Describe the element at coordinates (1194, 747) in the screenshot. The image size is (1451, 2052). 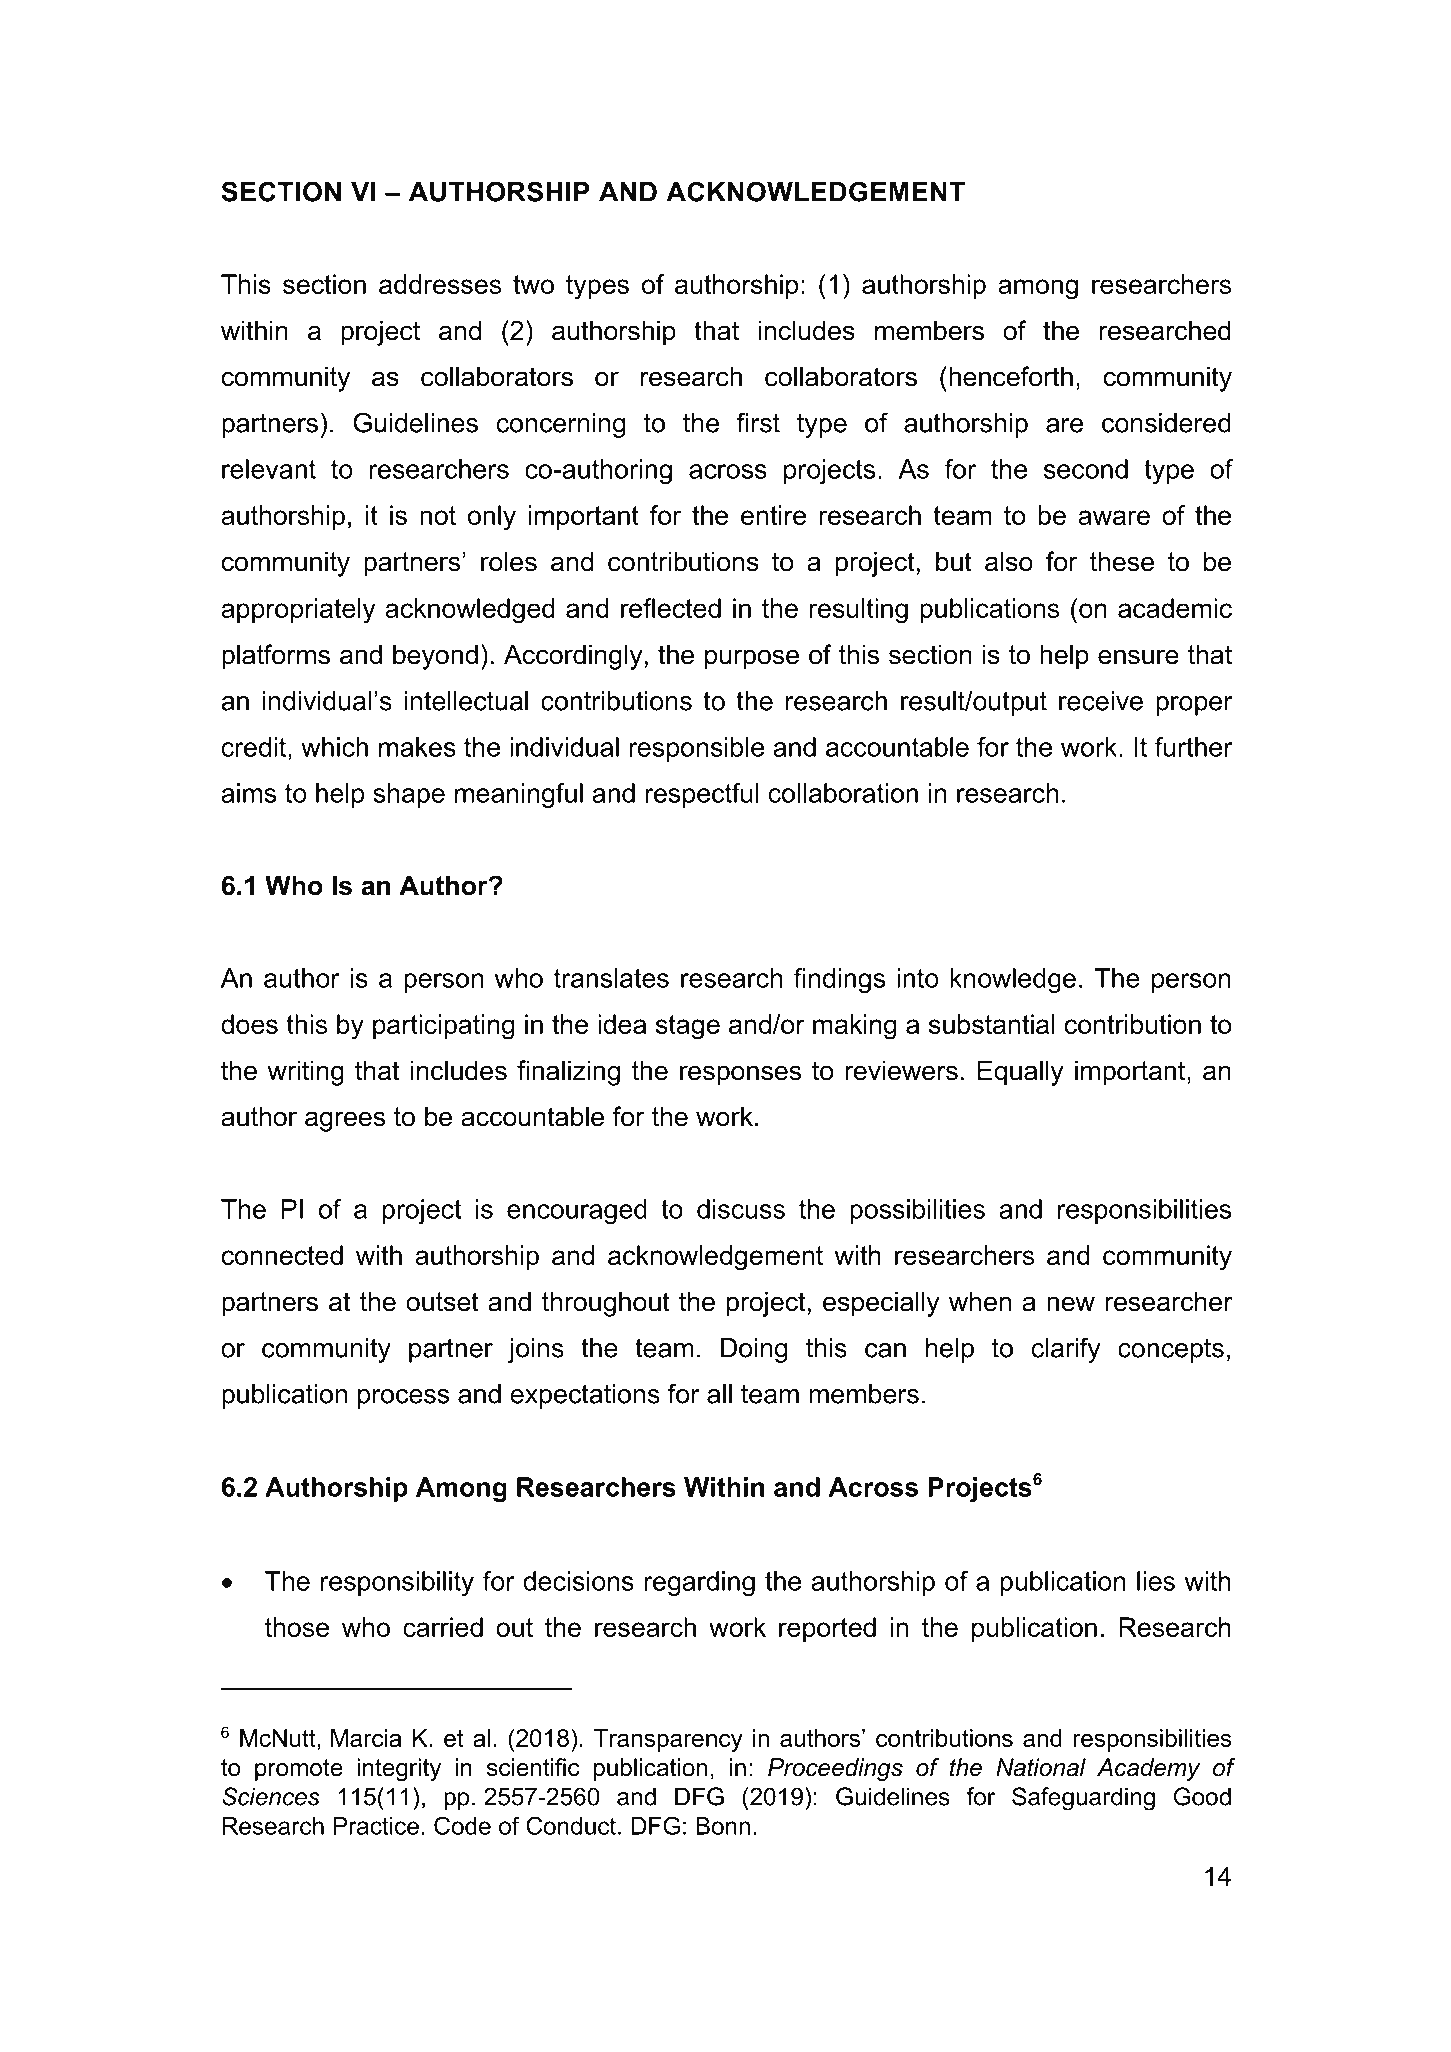
I see `further` at that location.
